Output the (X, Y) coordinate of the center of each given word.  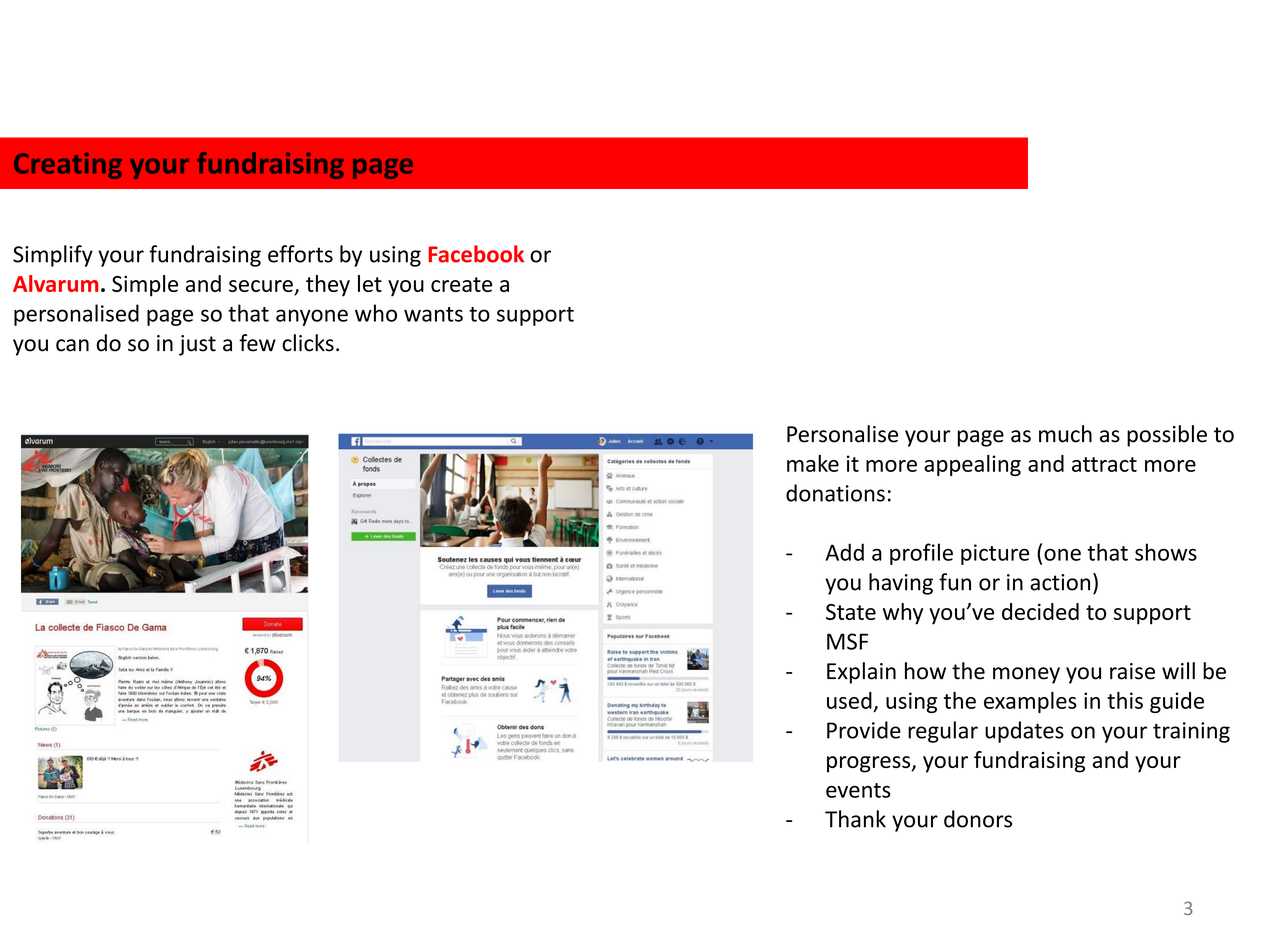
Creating (68, 166)
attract (1104, 464)
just (197, 345)
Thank (855, 819)
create (461, 284)
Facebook (476, 254)
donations (835, 493)
